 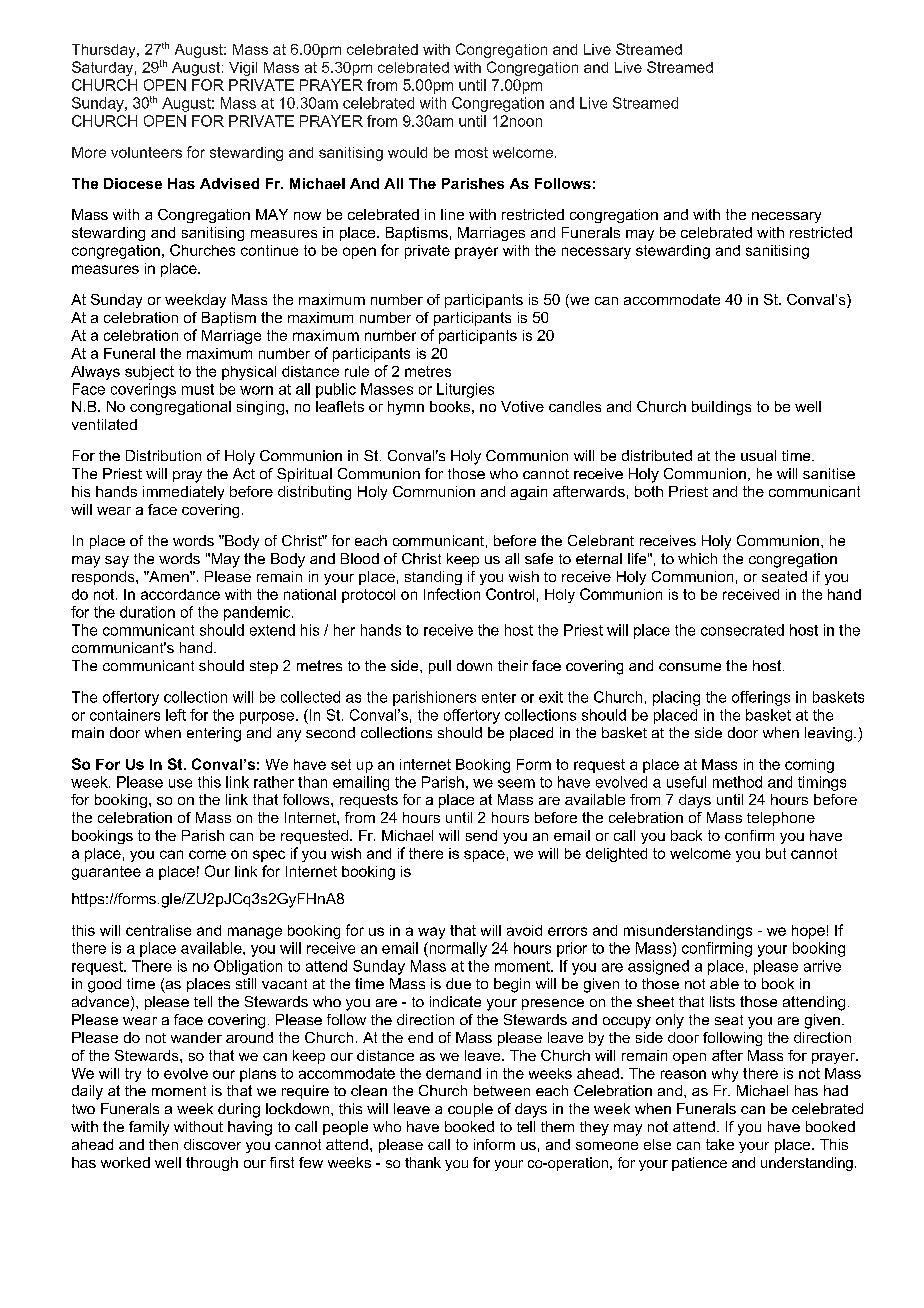 I want to click on space, so click(x=484, y=856).
